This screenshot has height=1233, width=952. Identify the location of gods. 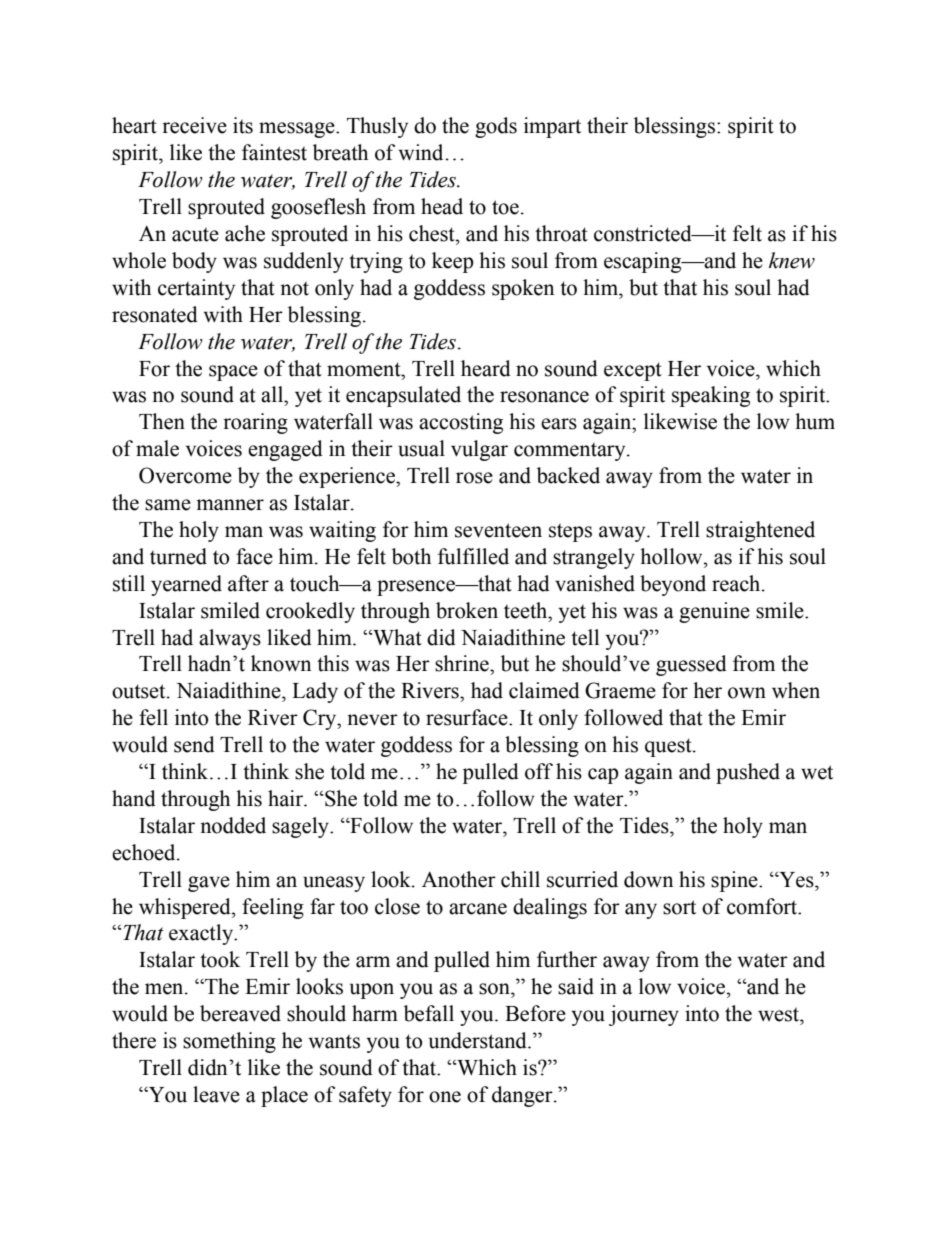
(496, 127).
